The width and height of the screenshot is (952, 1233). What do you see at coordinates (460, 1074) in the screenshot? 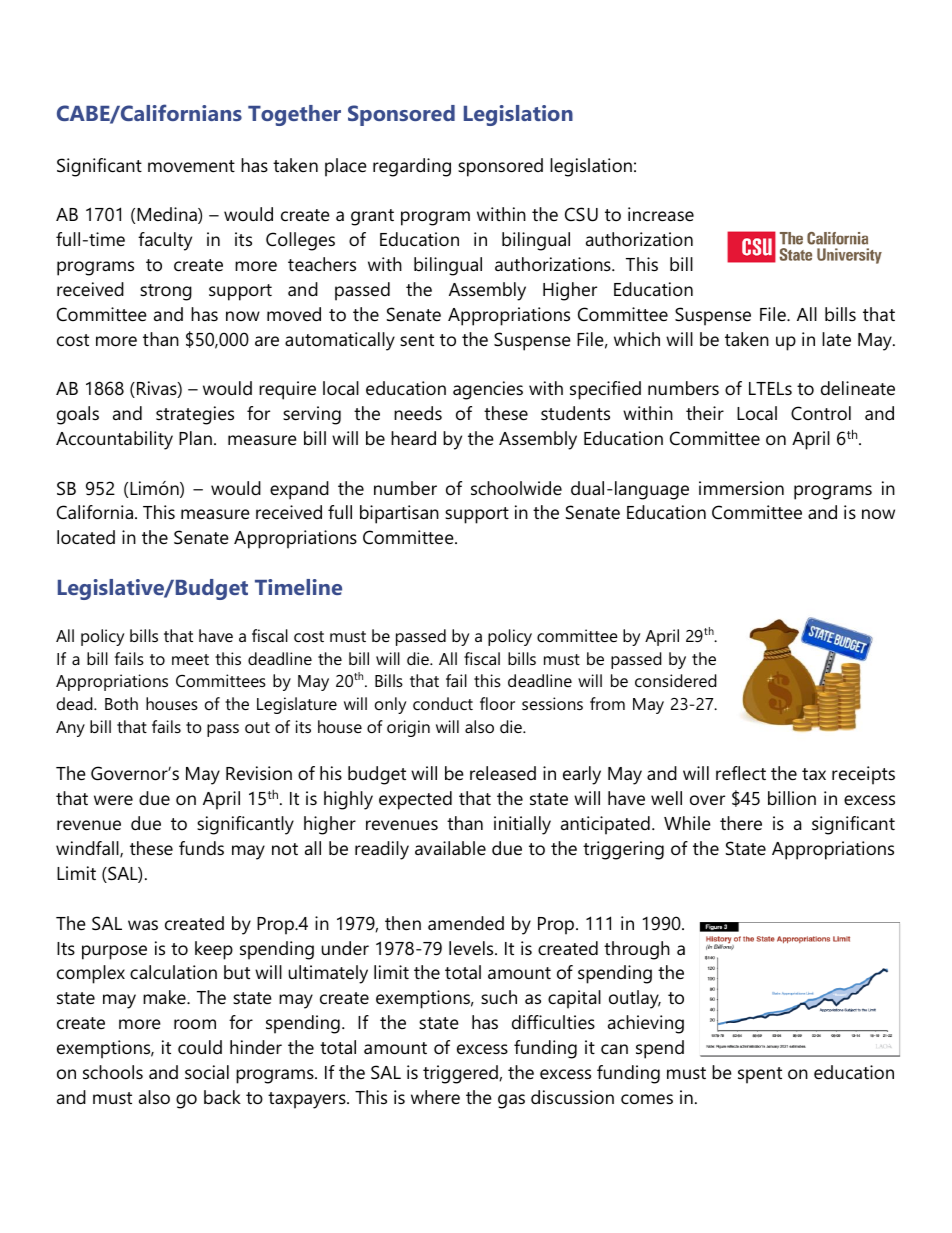
I see `triggered` at bounding box center [460, 1074].
